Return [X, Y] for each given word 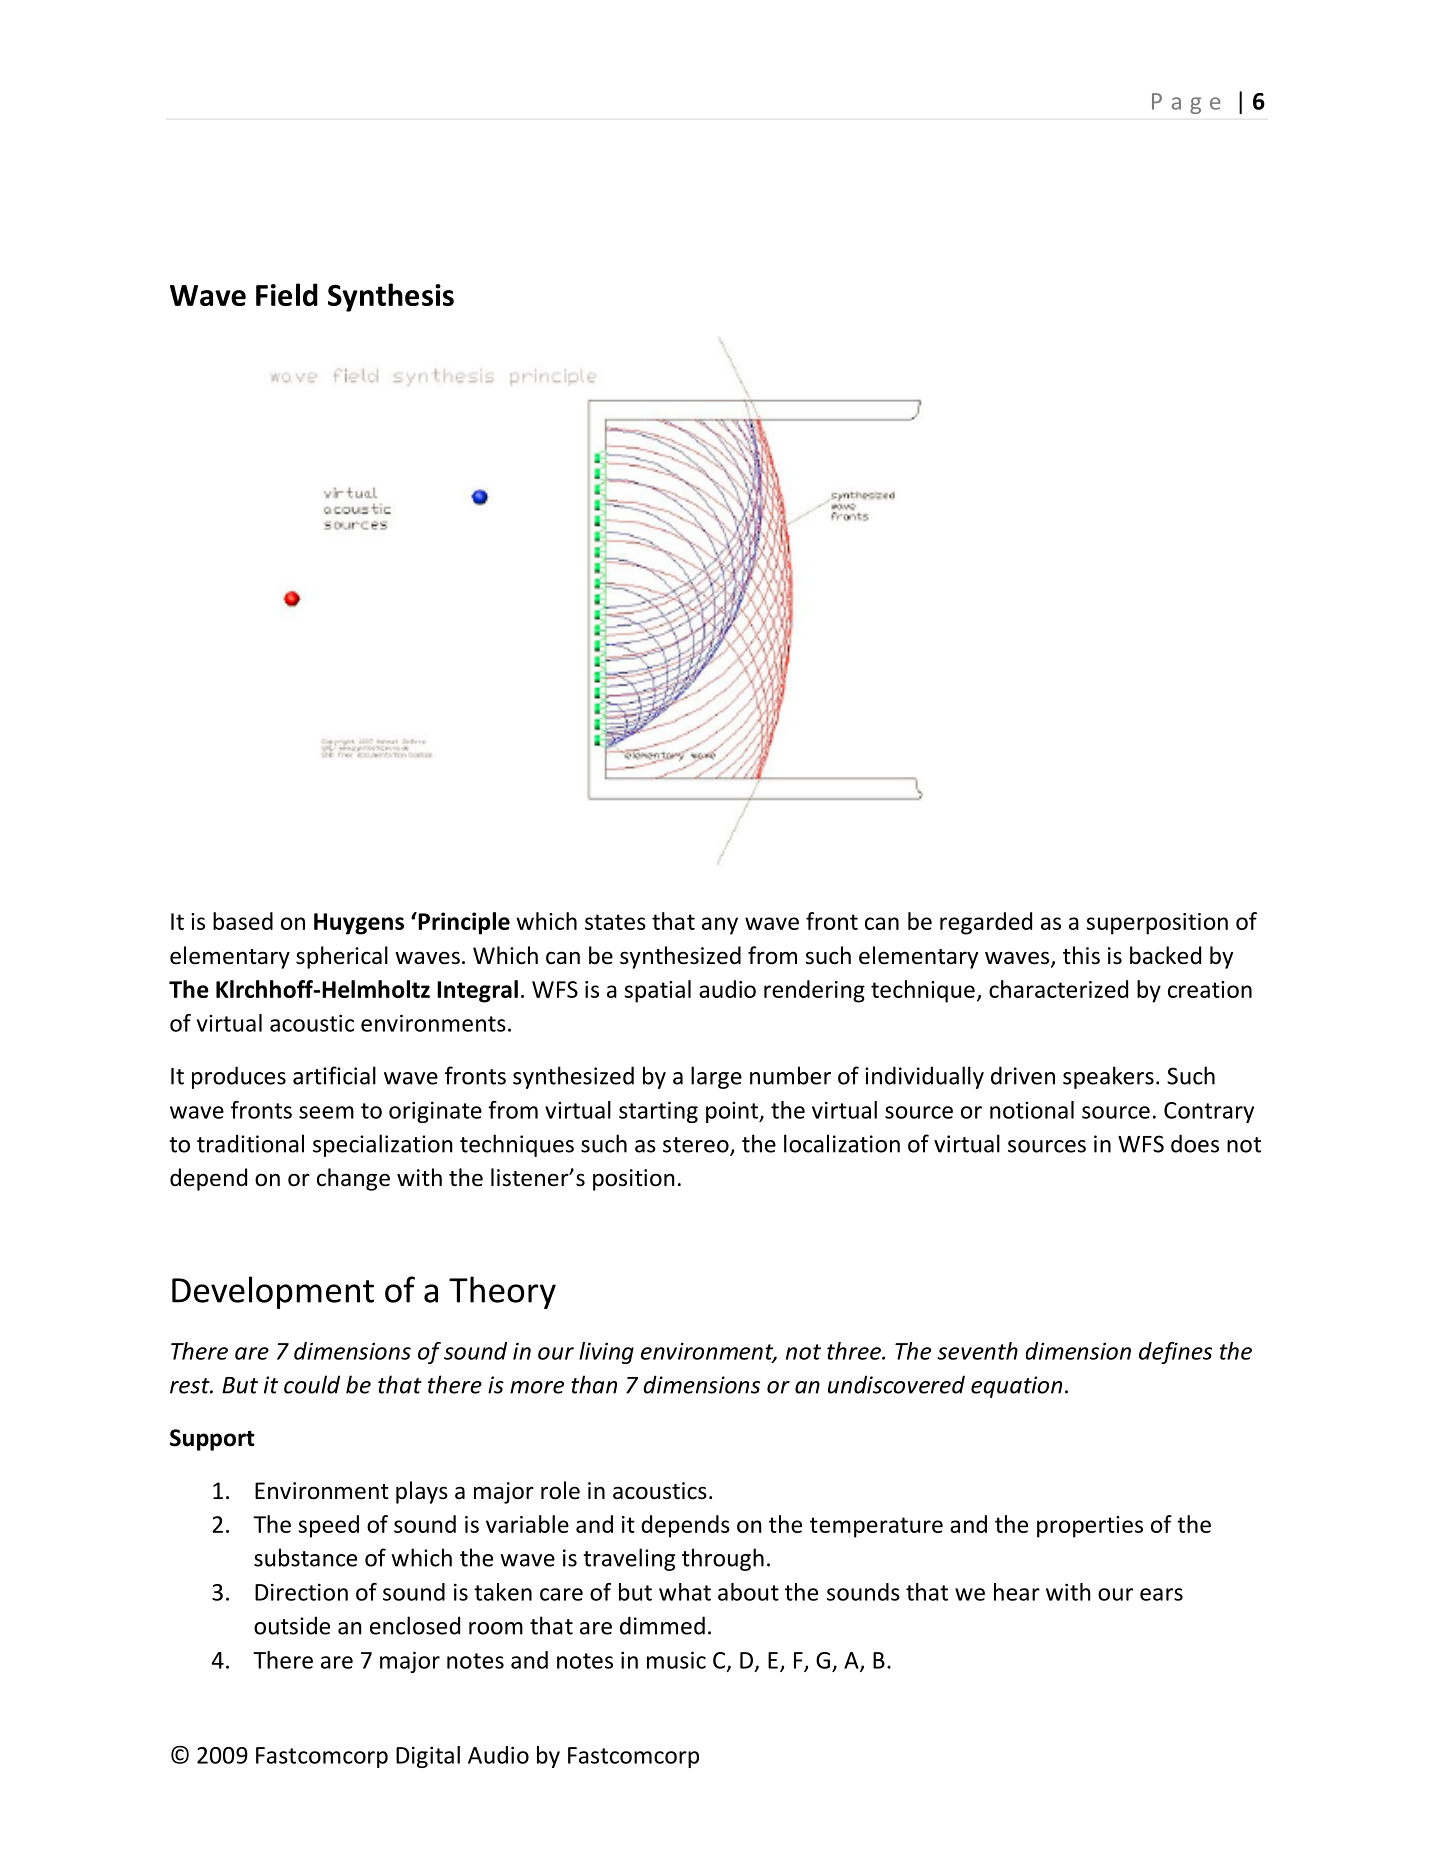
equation [1016, 1387]
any [720, 926]
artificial [334, 1075]
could [312, 1384]
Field [287, 294]
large [716, 1077]
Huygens [359, 924]
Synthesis [391, 297]
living [606, 1353]
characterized [1058, 989]
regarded [986, 923]
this [1081, 955]
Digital [428, 1757]
